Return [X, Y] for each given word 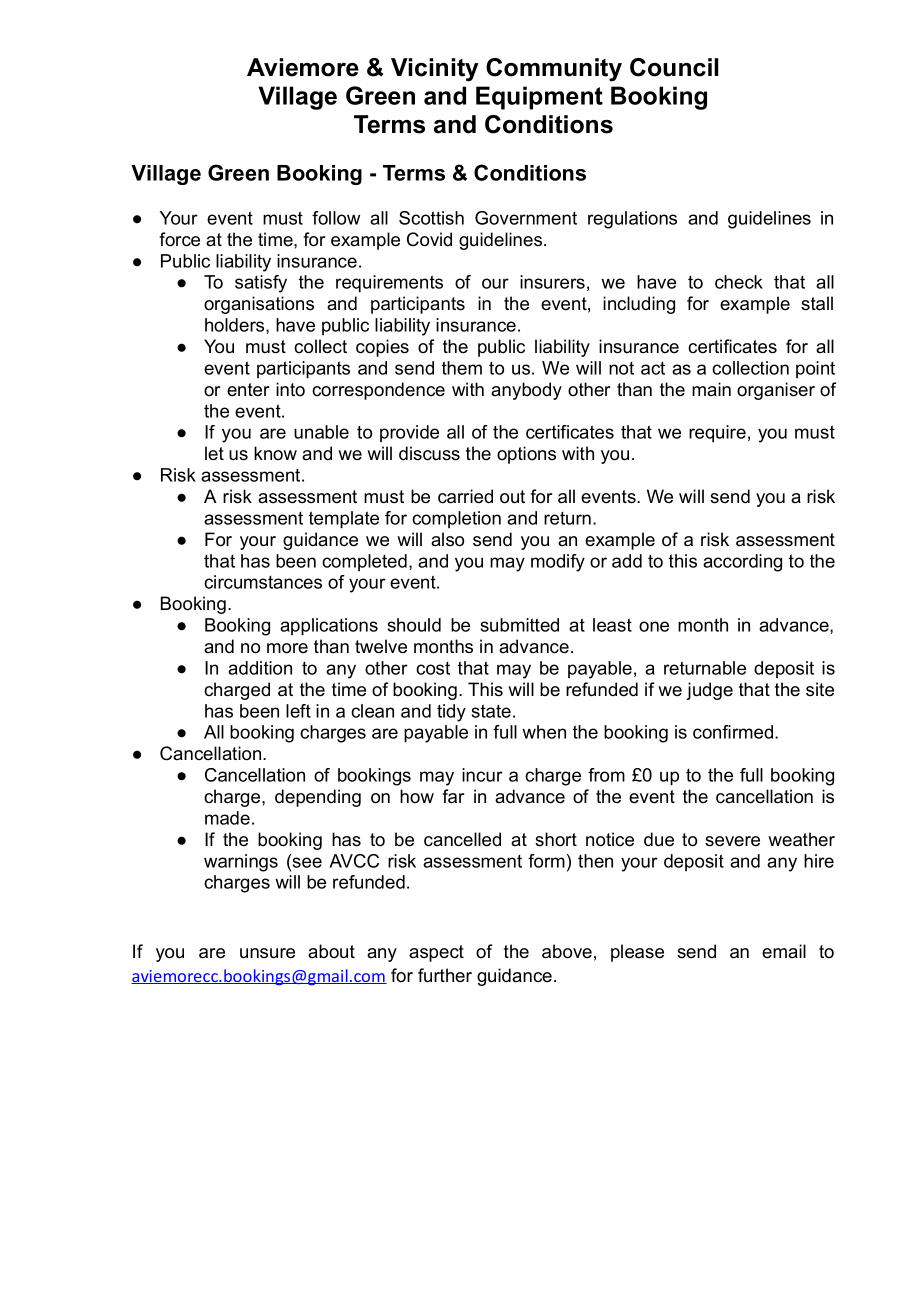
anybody [526, 391]
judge [709, 691]
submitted [520, 625]
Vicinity [435, 70]
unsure [267, 953]
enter [248, 390]
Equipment [539, 98]
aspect [436, 953]
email [784, 951]
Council [674, 67]
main [711, 389]
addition [260, 668]
